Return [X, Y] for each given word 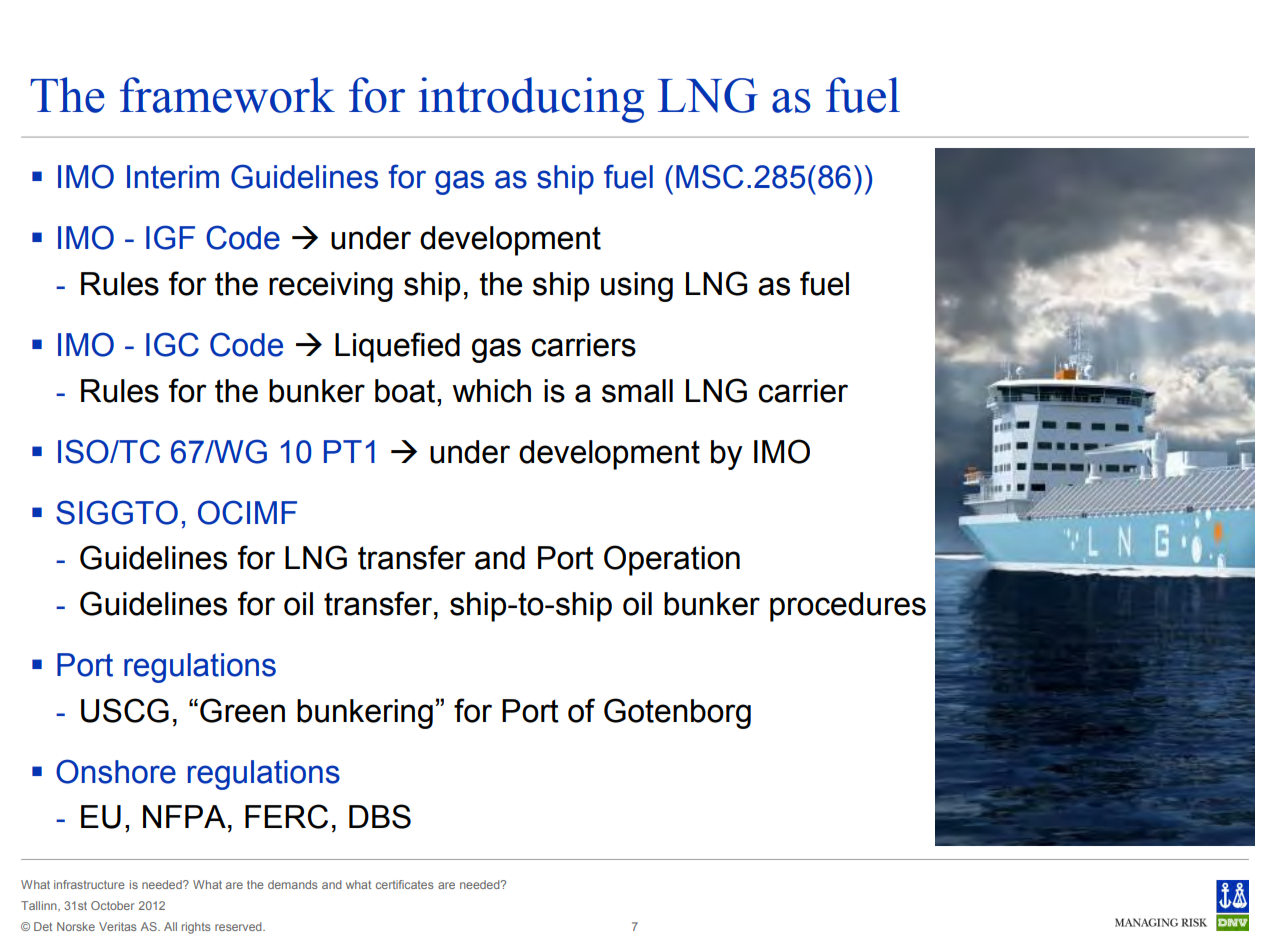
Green [242, 710]
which [492, 391]
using [637, 287]
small [637, 391]
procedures [848, 607]
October [112, 905]
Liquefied [397, 347]
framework [227, 95]
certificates [405, 884]
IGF [170, 237]
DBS [380, 816]
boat [405, 391]
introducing [531, 100]
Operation [672, 560]
